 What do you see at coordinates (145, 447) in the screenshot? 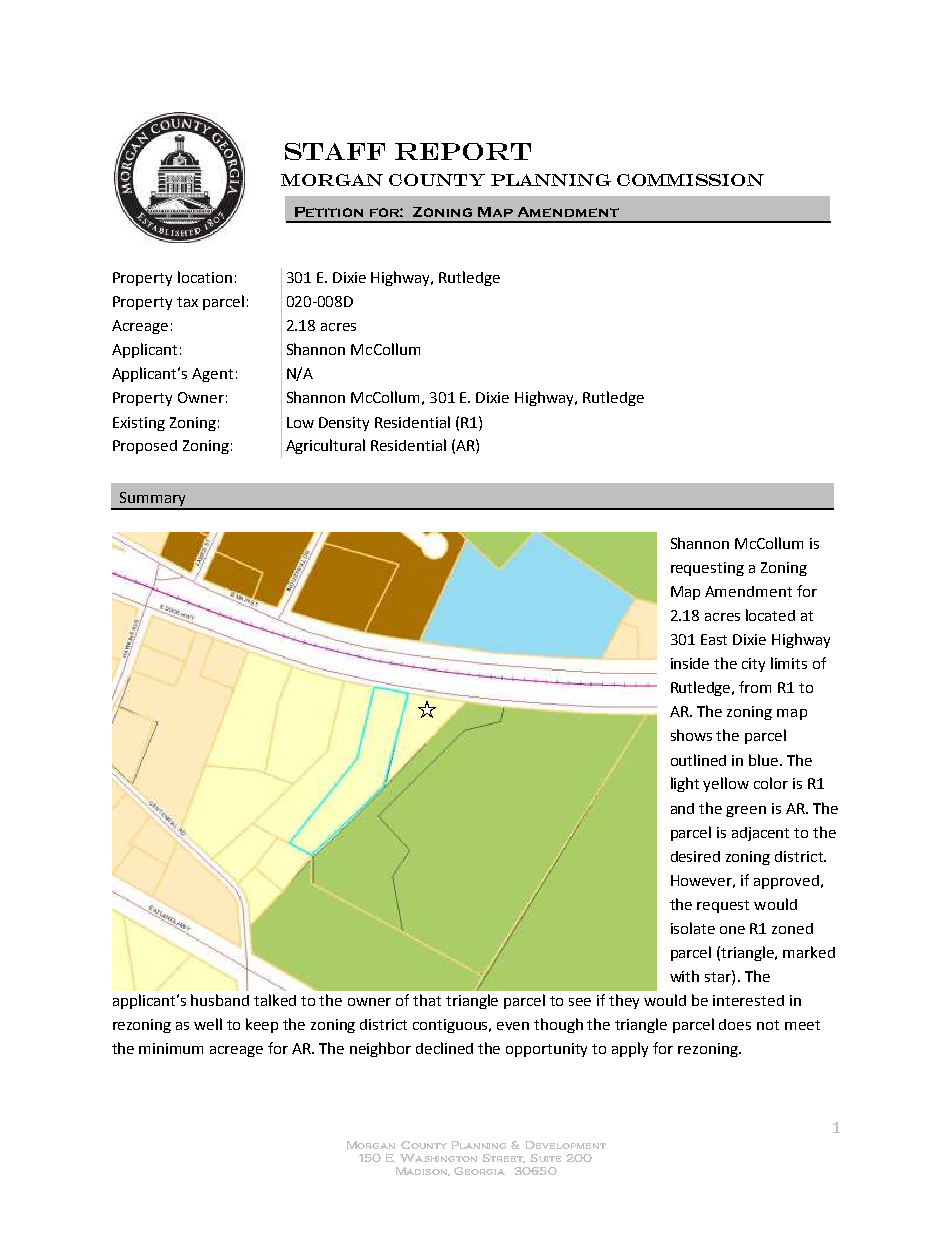
I see `Proposed` at bounding box center [145, 447].
